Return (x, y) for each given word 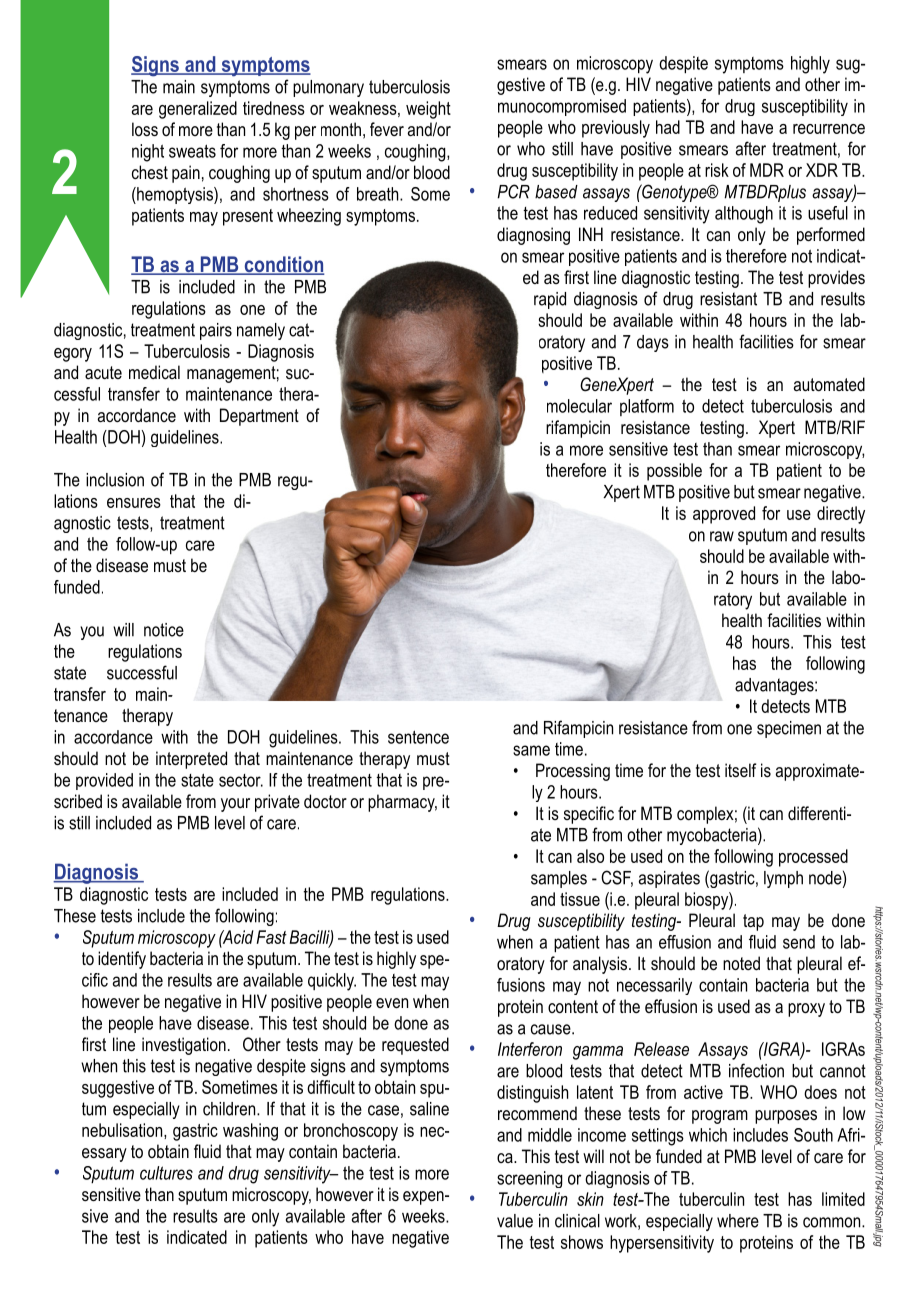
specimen (789, 729)
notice (164, 630)
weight (428, 110)
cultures (166, 1173)
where (738, 1221)
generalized (198, 110)
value (515, 1221)
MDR (767, 170)
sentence (418, 737)
